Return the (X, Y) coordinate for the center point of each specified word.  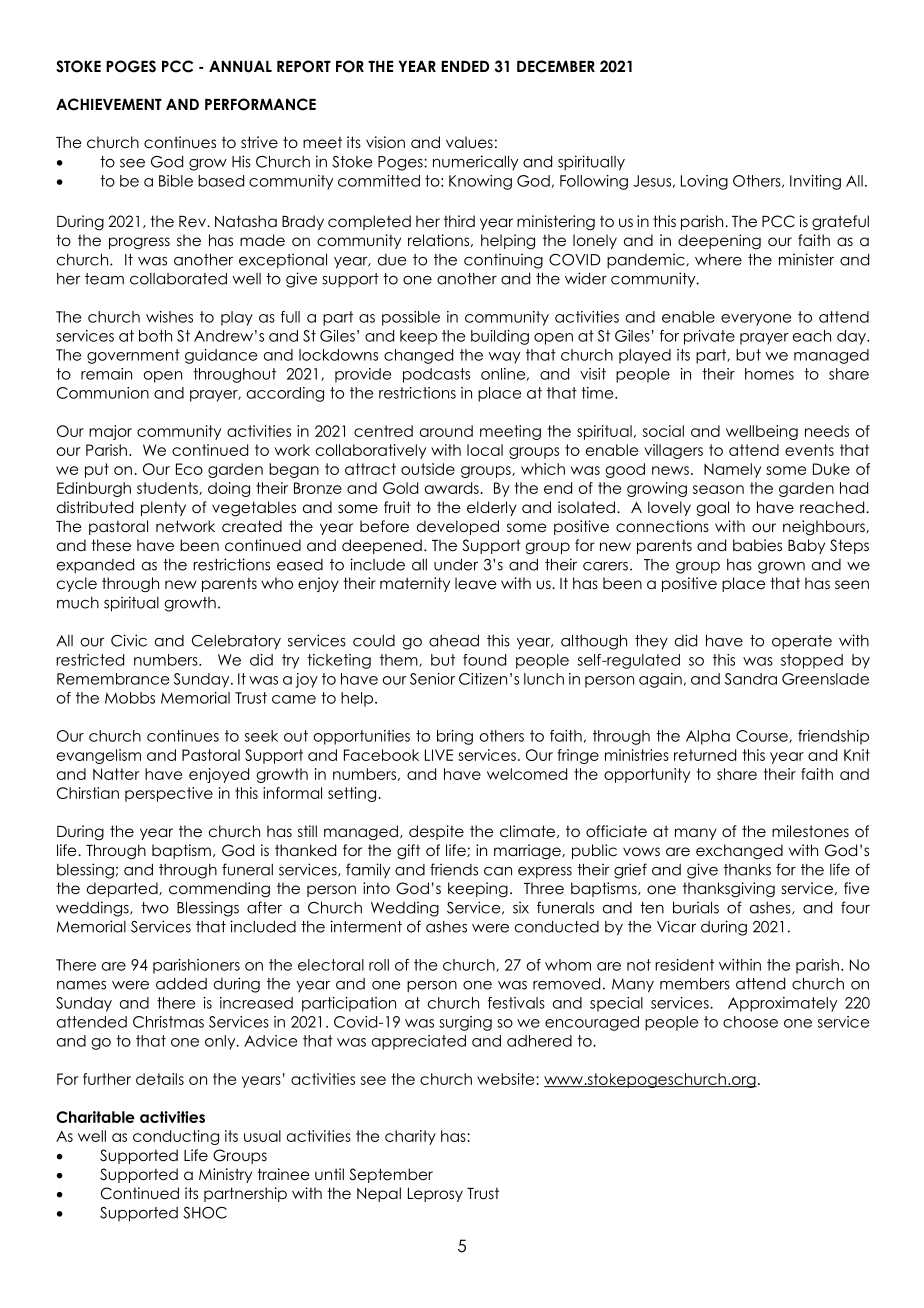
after (264, 907)
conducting (176, 1137)
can (498, 871)
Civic (129, 640)
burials (696, 907)
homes (769, 374)
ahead (454, 641)
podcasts (436, 375)
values (469, 142)
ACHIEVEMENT (109, 104)
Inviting (815, 182)
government (133, 356)
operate (802, 642)
